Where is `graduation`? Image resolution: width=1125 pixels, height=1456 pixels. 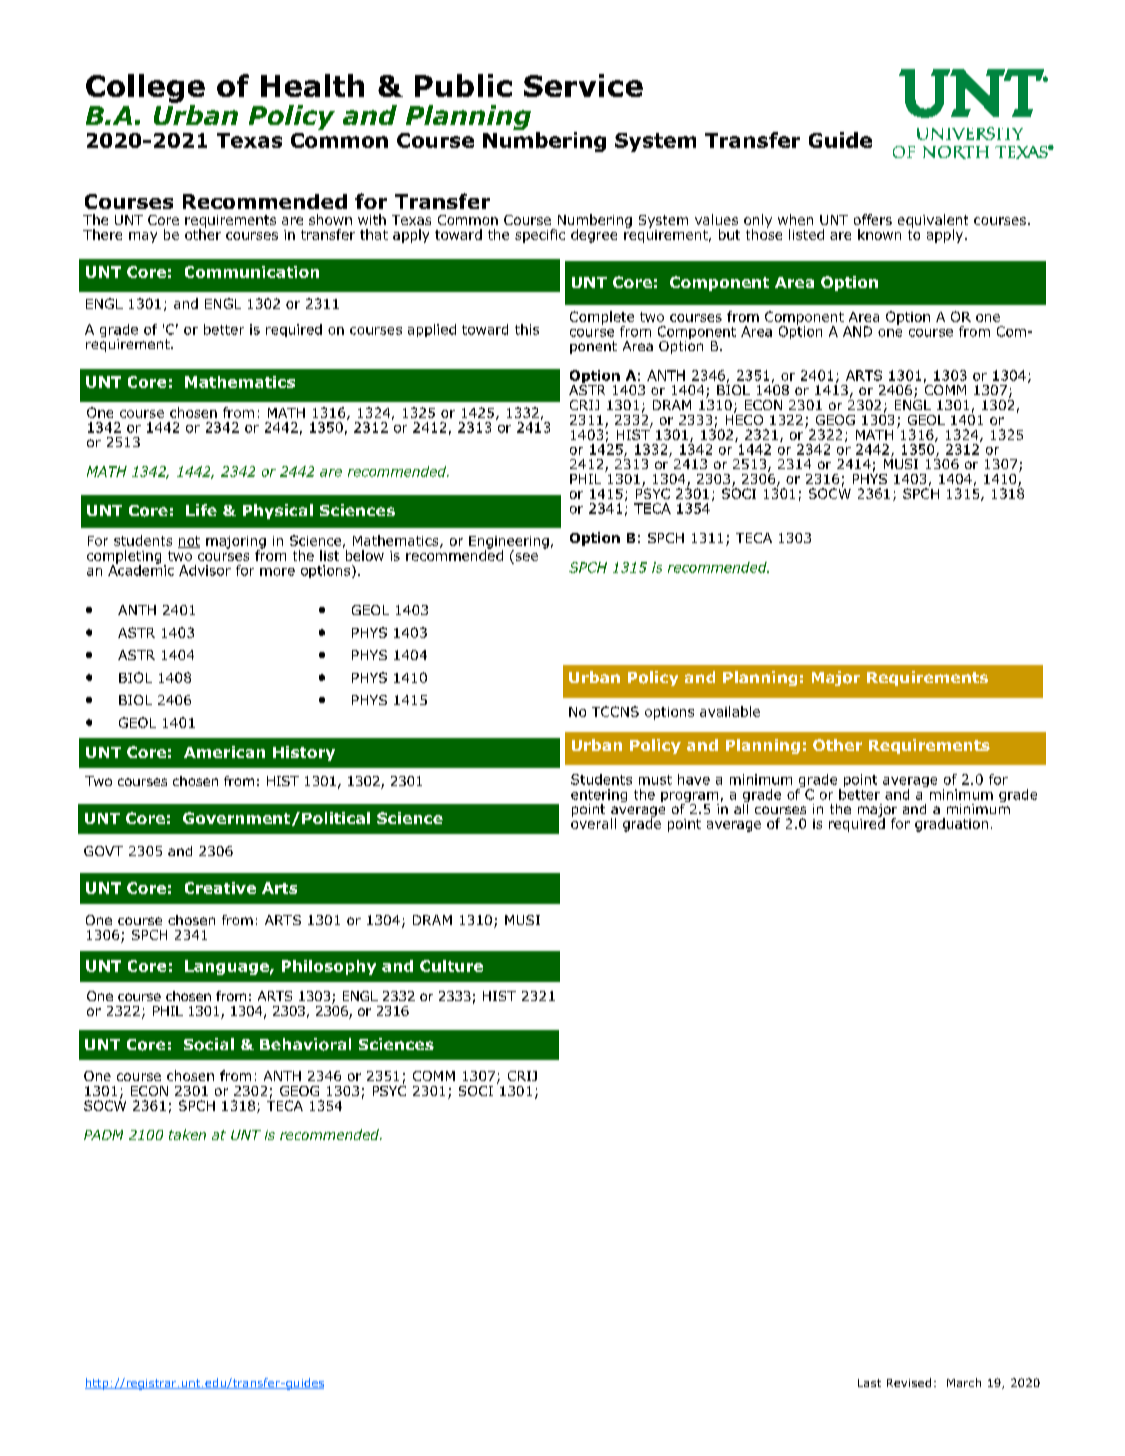
graduation is located at coordinates (951, 825).
